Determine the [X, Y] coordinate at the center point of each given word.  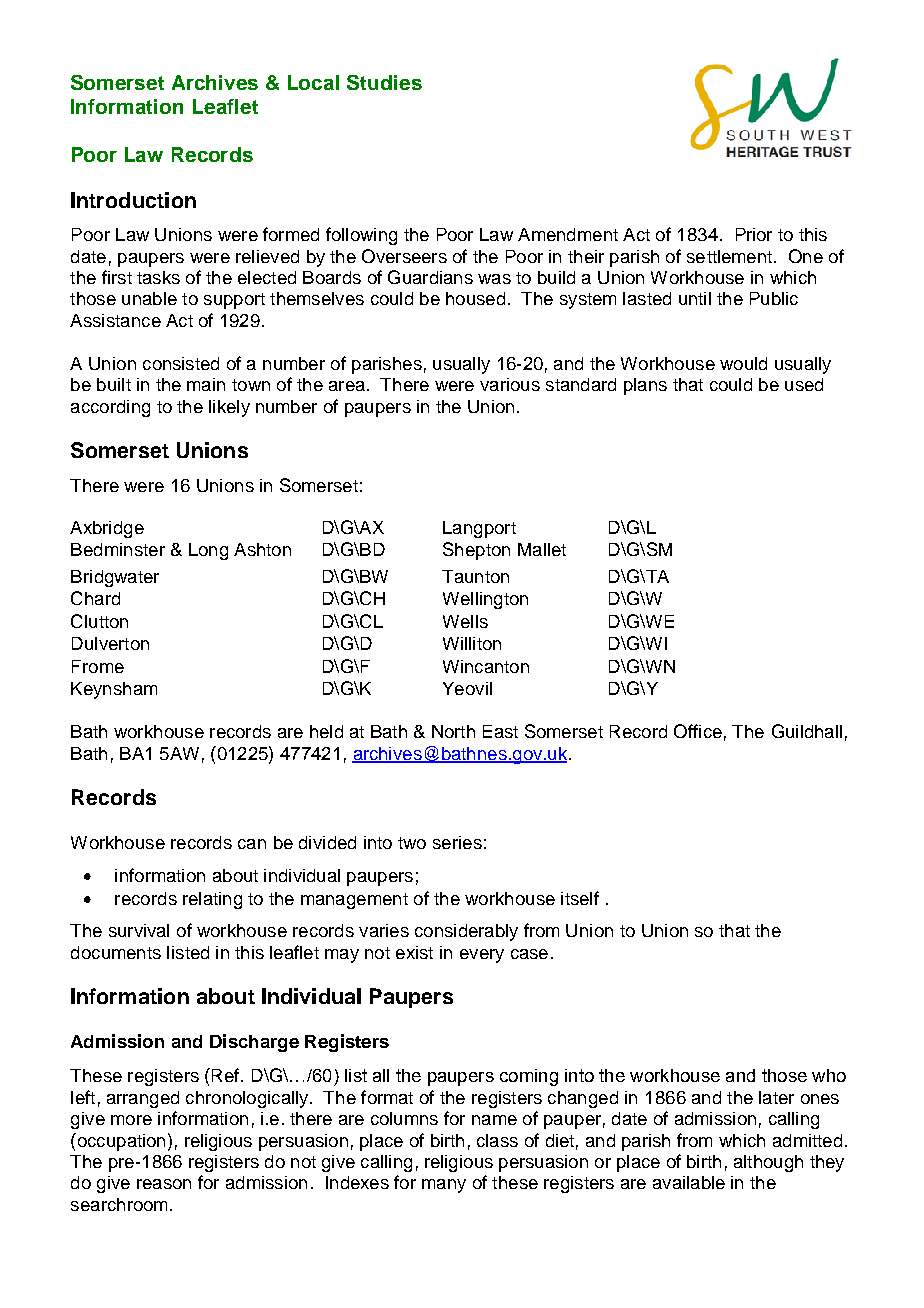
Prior [754, 234]
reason [164, 1184]
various [510, 384]
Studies [384, 82]
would [743, 363]
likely [229, 408]
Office [698, 731]
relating [212, 900]
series [457, 842]
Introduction [133, 200]
